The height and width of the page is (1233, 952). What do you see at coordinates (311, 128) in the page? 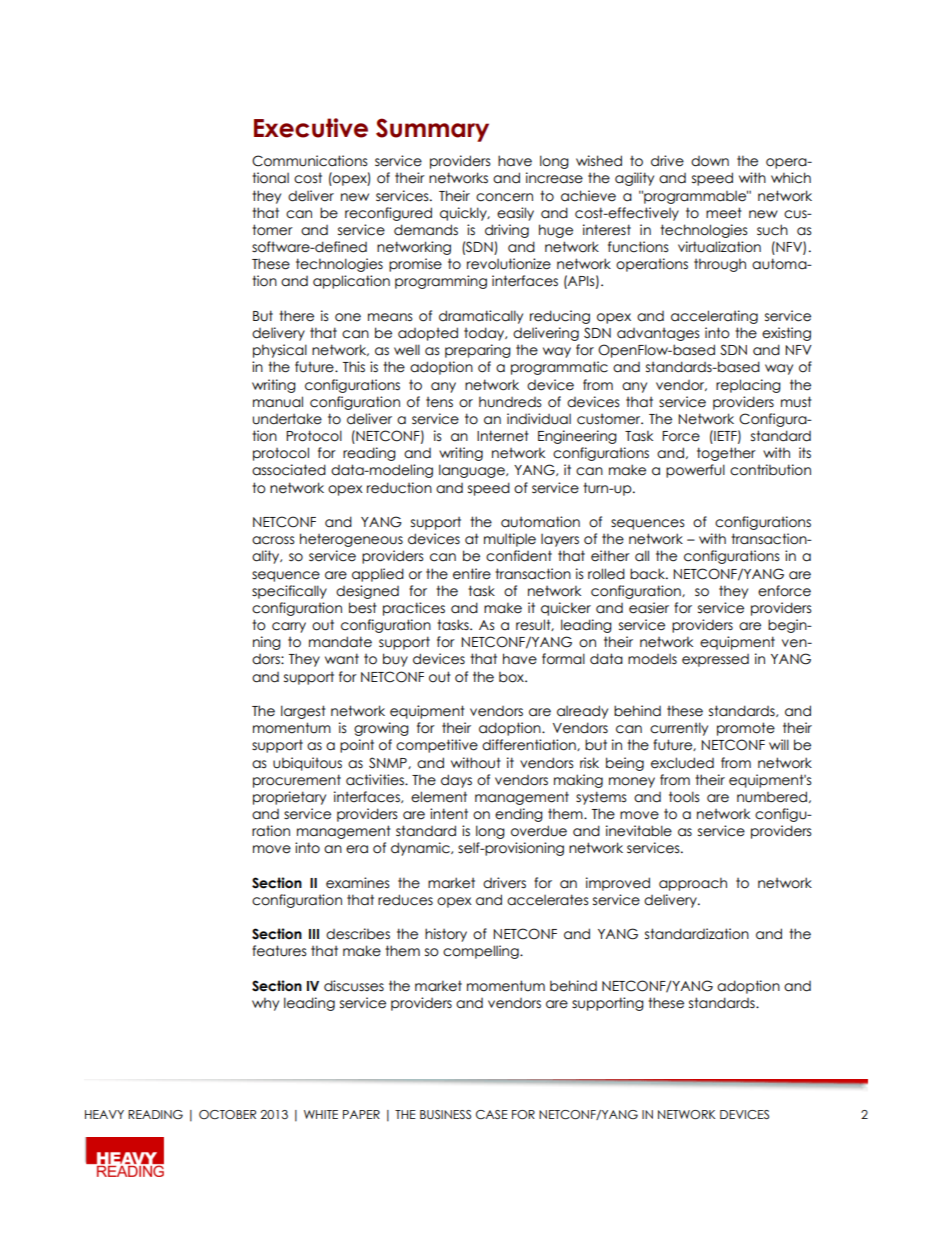
I see `Executive` at bounding box center [311, 128].
